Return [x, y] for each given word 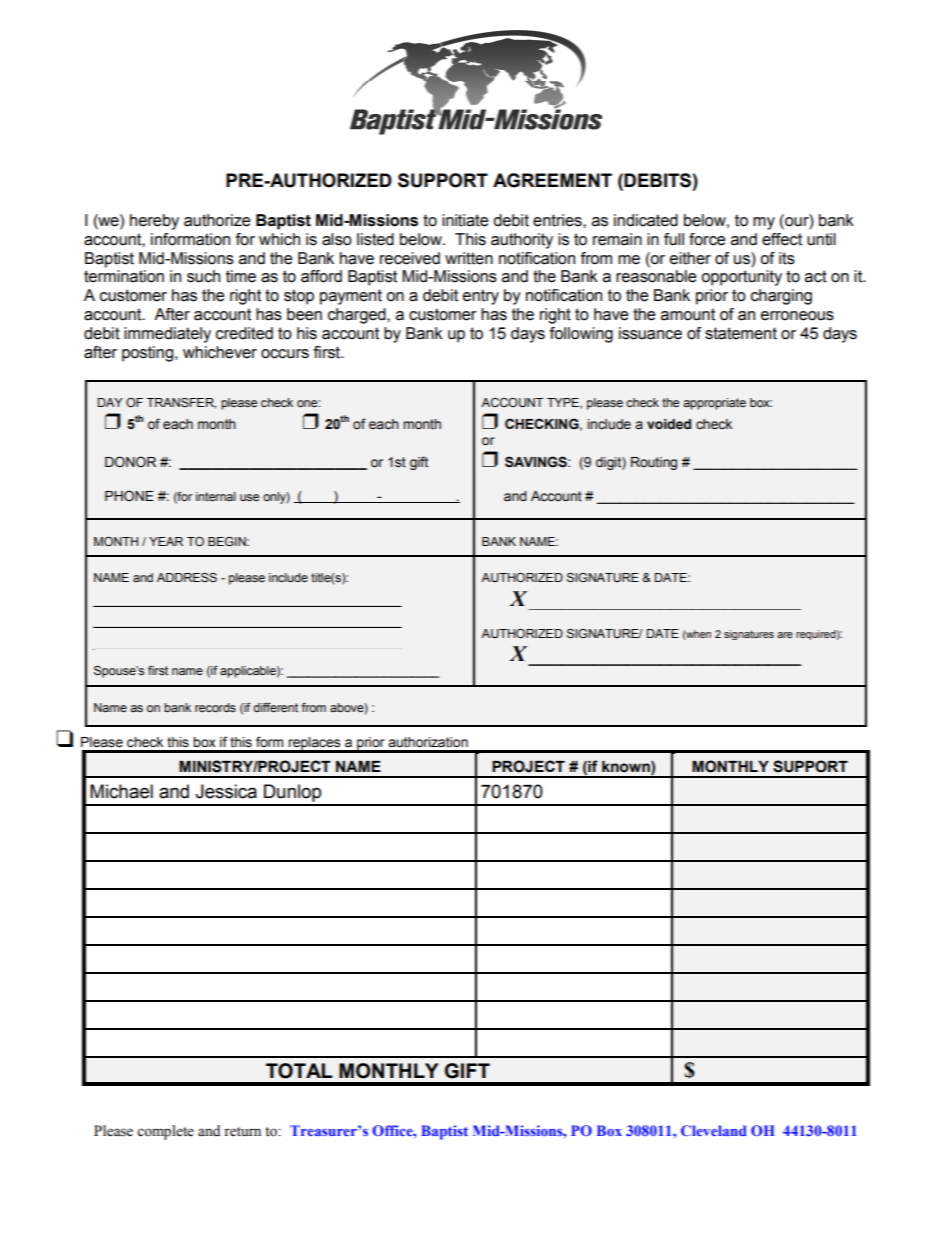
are [785, 635]
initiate [465, 220]
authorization [428, 742]
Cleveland [714, 1130]
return [242, 1132]
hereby [154, 222]
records [215, 707]
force [707, 239]
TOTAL [299, 1071]
